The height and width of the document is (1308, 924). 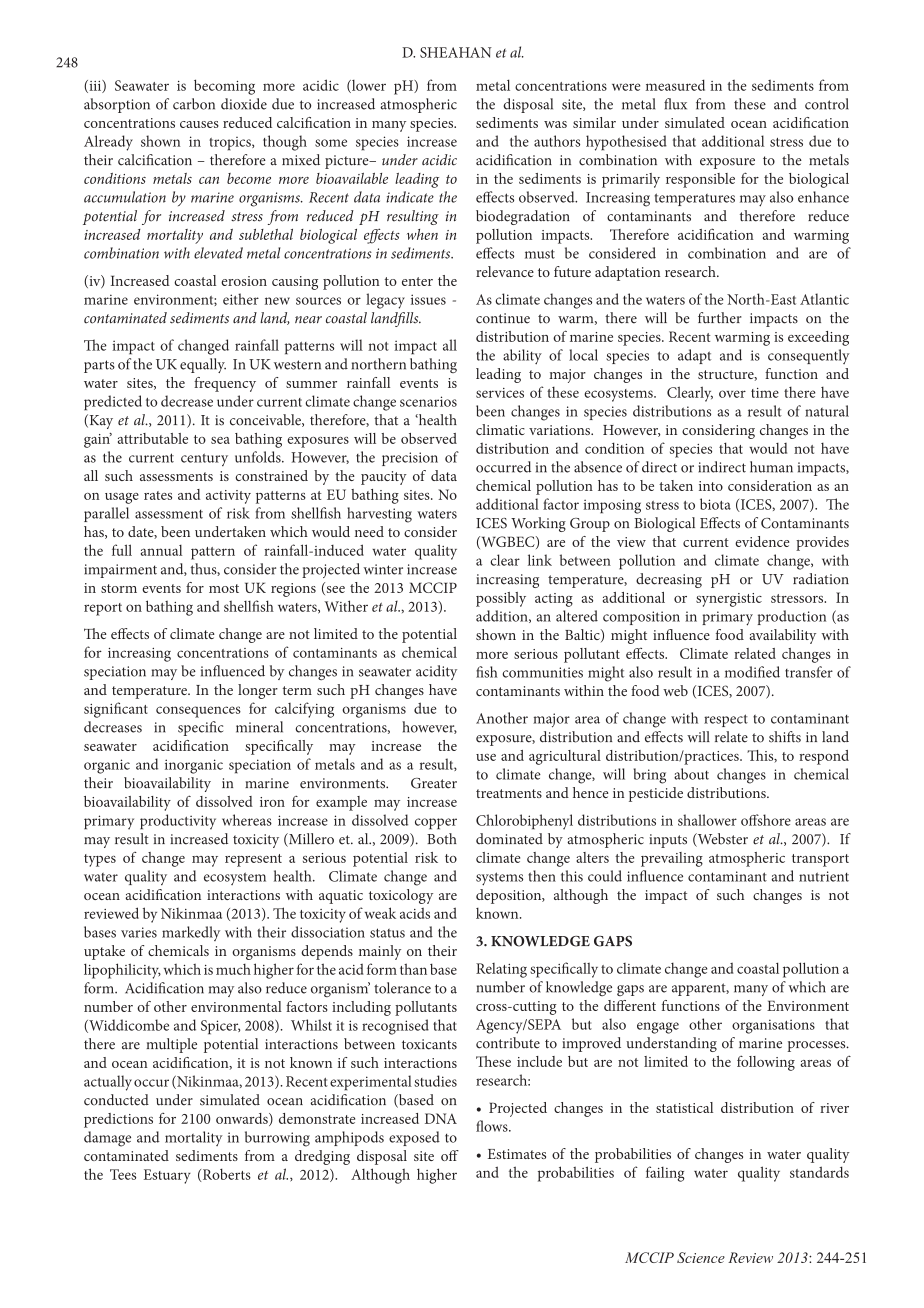 I want to click on equally, so click(x=203, y=365).
